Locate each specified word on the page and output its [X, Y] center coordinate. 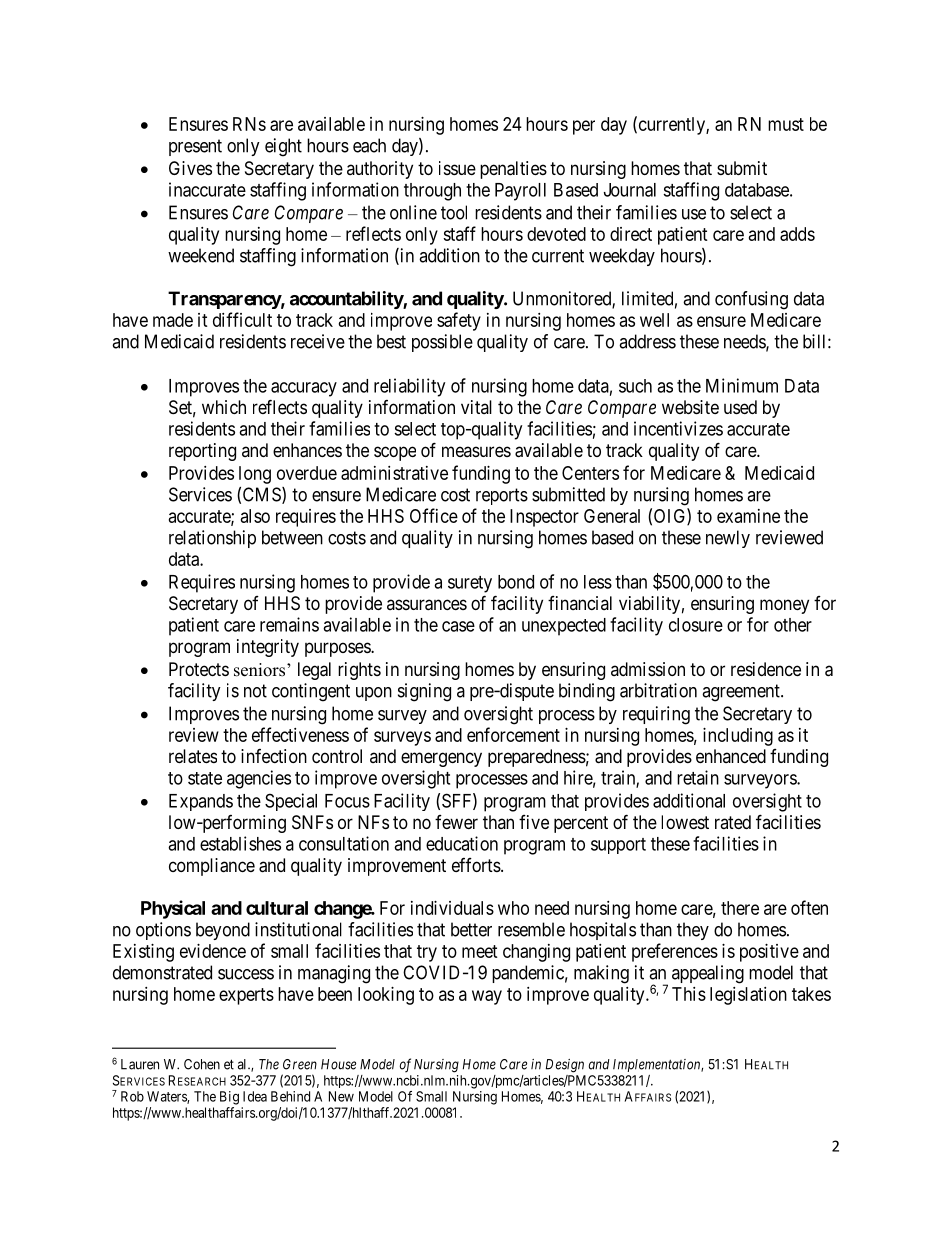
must [786, 124]
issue [457, 168]
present [195, 147]
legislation [748, 996]
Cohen [202, 1064]
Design [565, 1066]
